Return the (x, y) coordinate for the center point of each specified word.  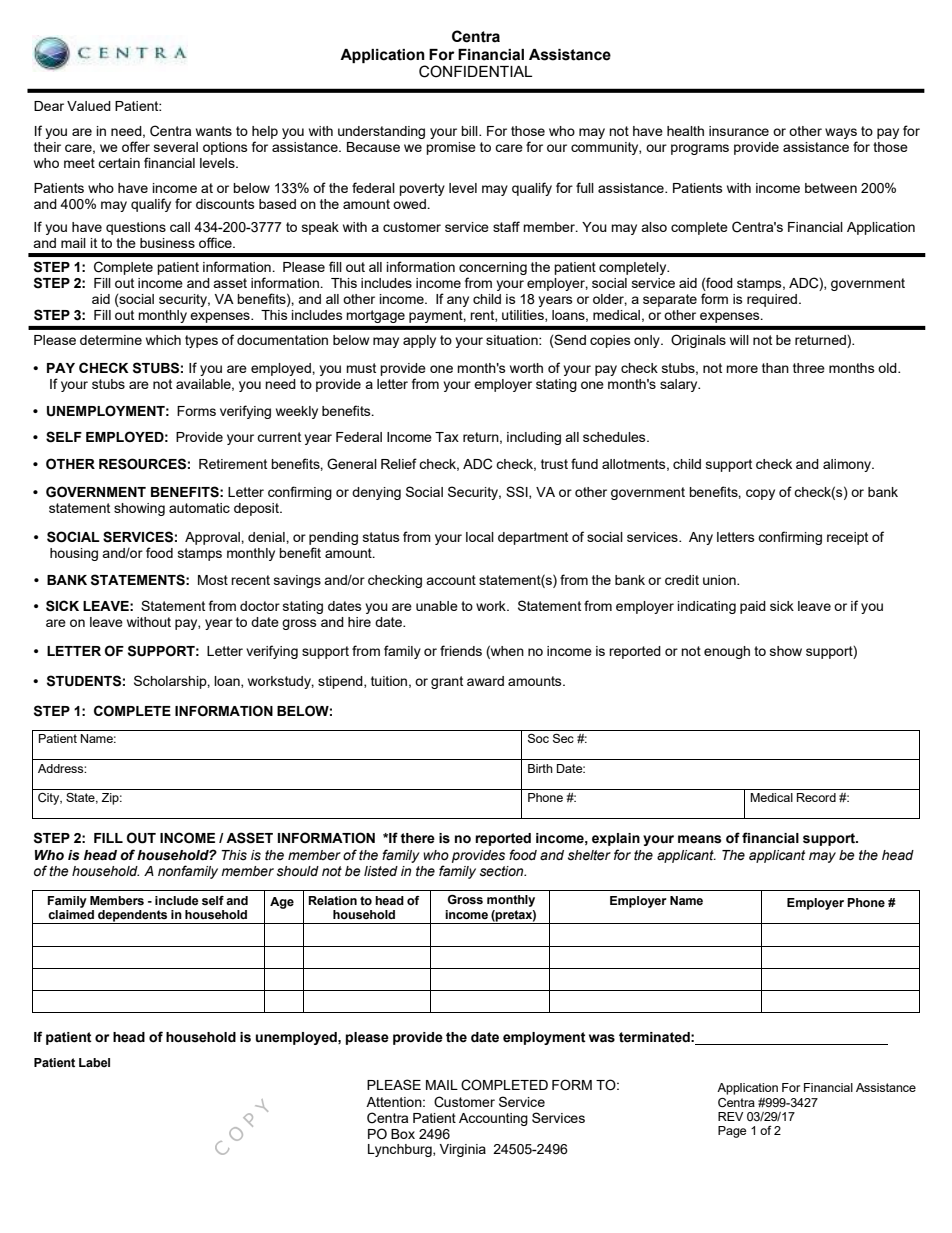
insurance (739, 131)
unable (437, 606)
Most (213, 580)
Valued (89, 106)
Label (94, 1062)
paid (753, 607)
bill (470, 131)
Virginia (463, 1150)
